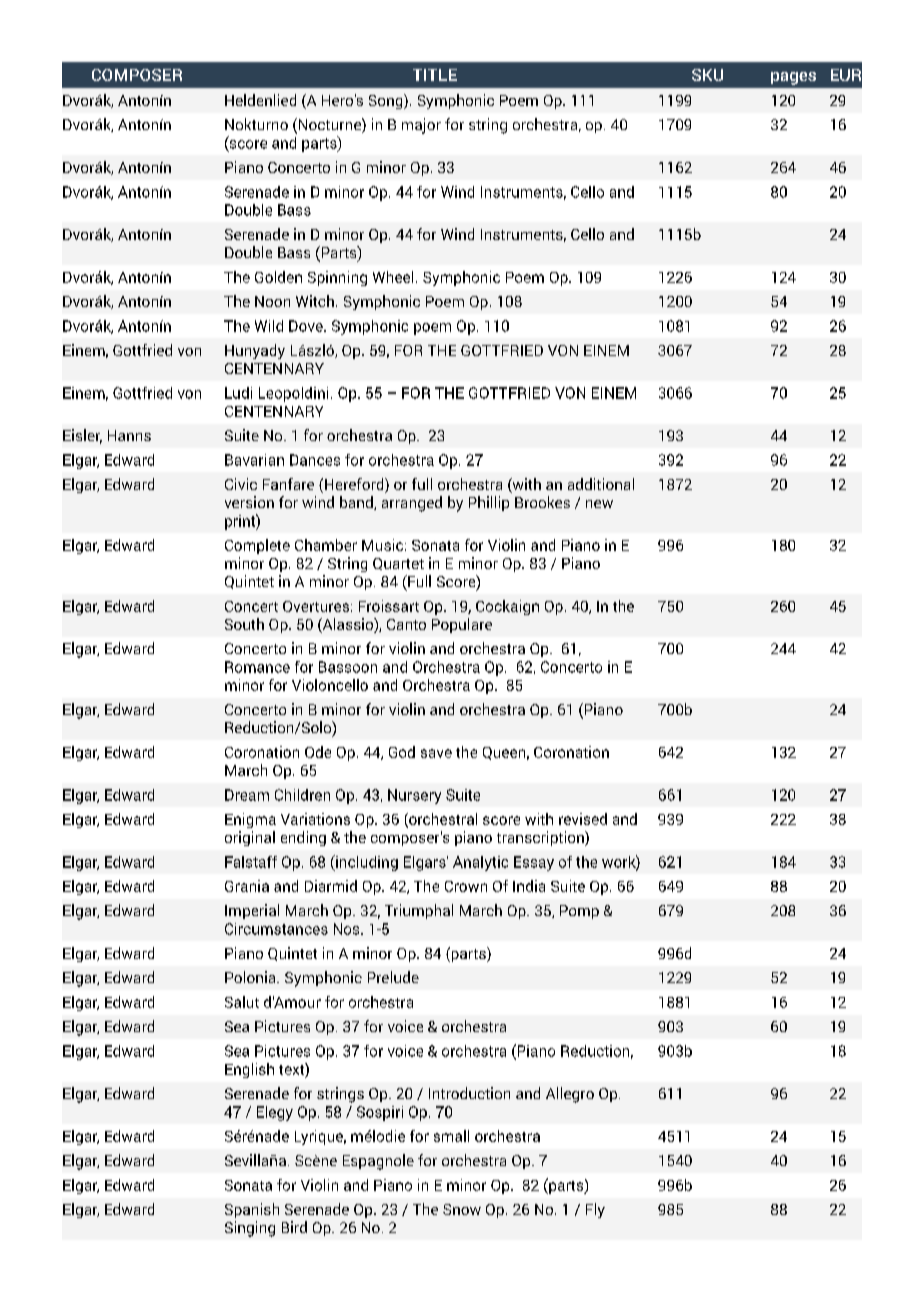  I want to click on new, so click(599, 504).
